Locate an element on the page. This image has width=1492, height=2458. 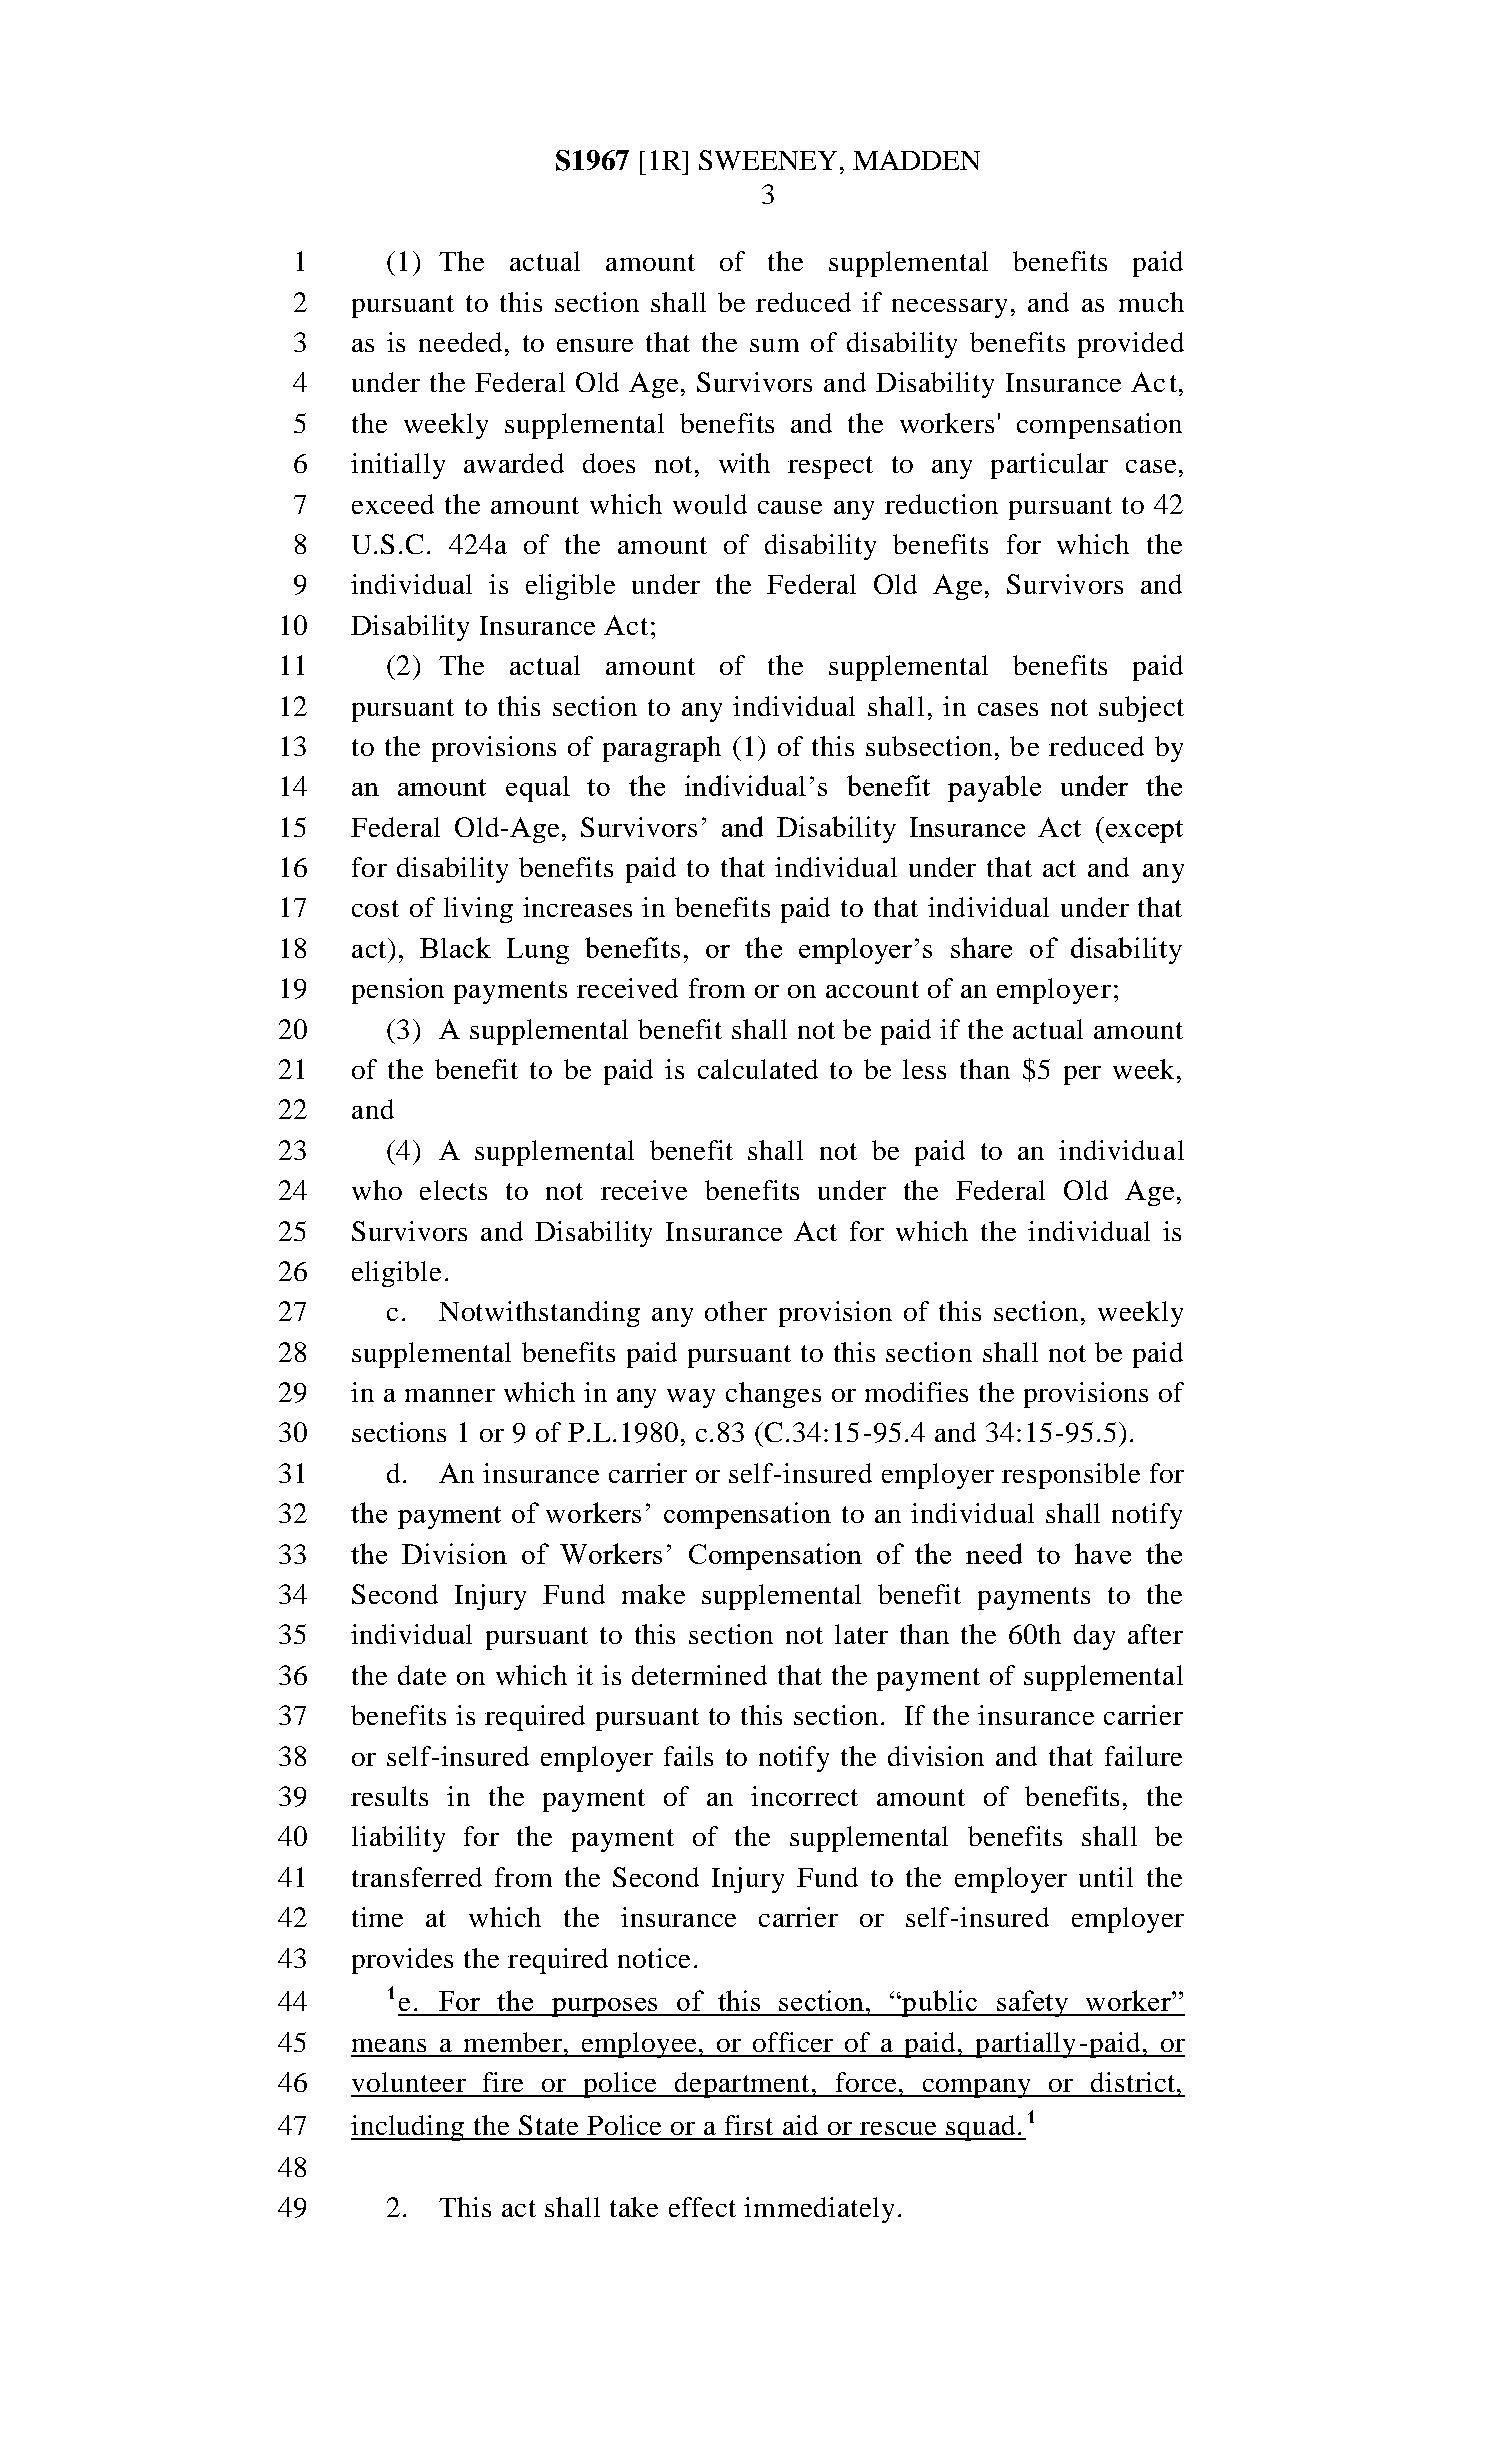
calculated is located at coordinates (758, 1069).
